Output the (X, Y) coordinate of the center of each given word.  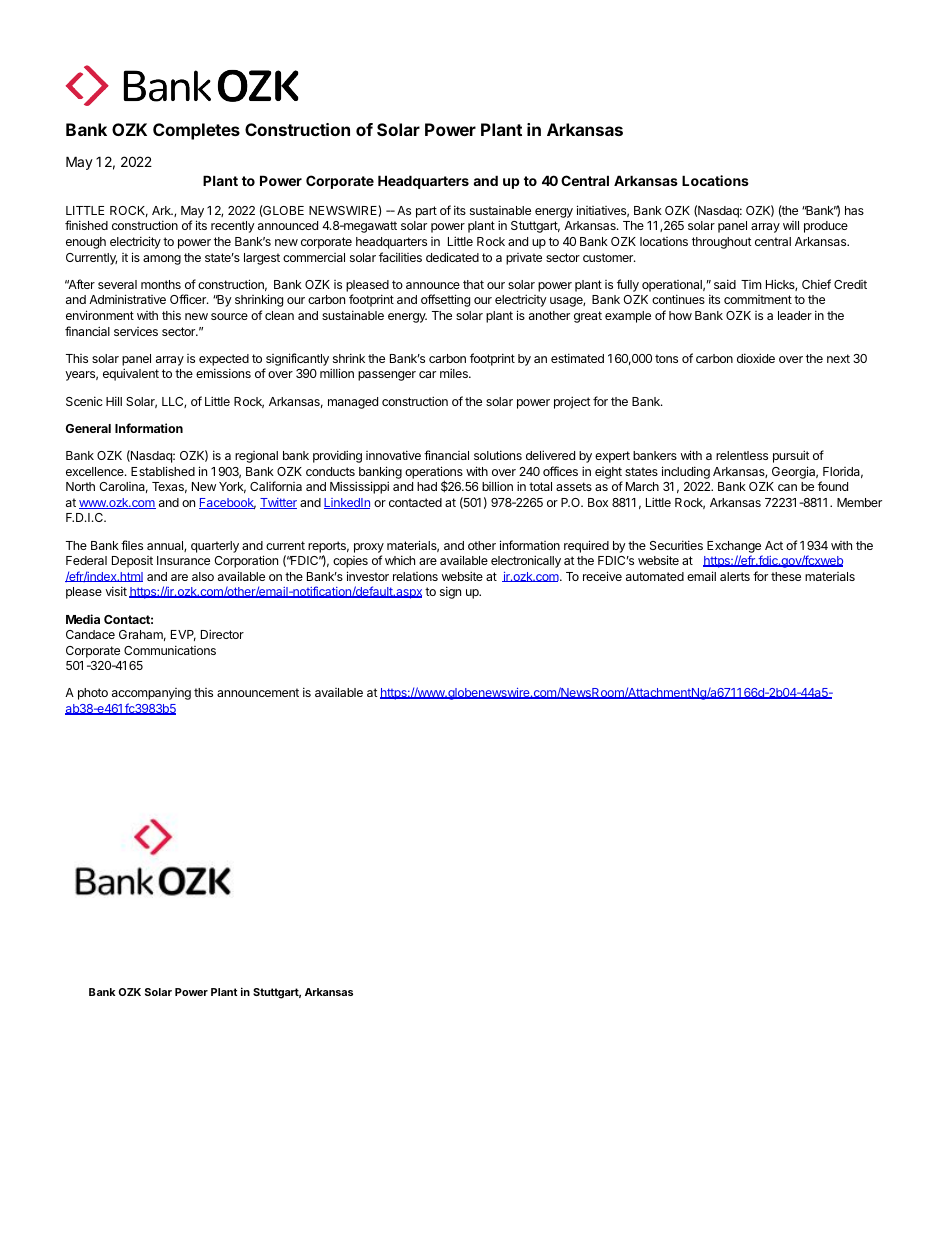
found (833, 486)
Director (222, 634)
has (854, 210)
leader (795, 315)
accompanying (151, 694)
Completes (196, 131)
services (136, 331)
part (426, 212)
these (786, 576)
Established (163, 471)
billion (497, 486)
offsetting (445, 300)
